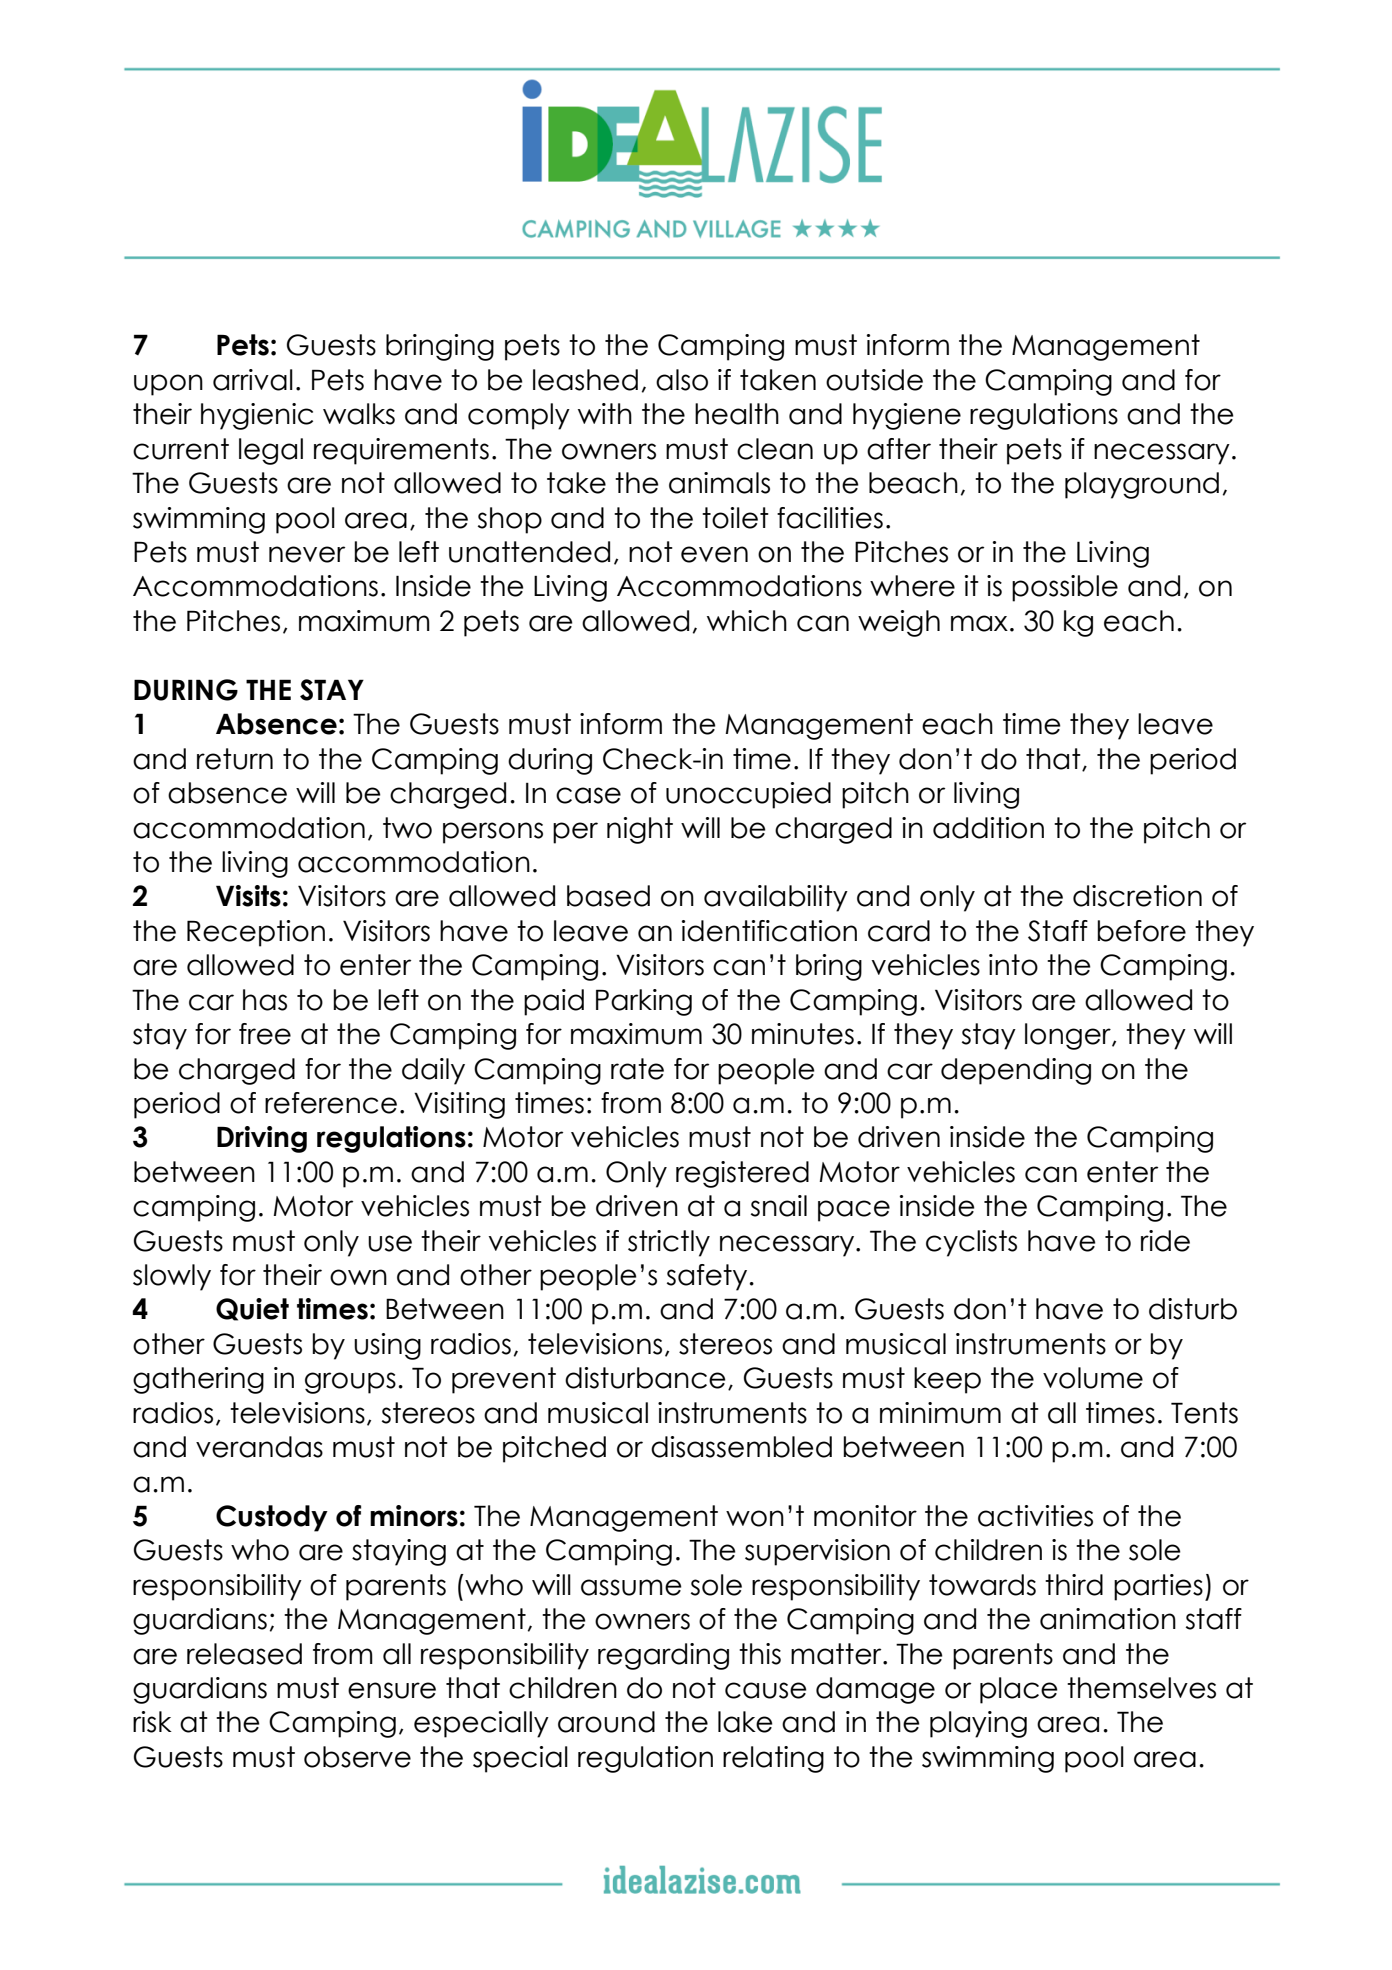 The width and height of the image is (1392, 1970). I want to click on health, so click(737, 414).
